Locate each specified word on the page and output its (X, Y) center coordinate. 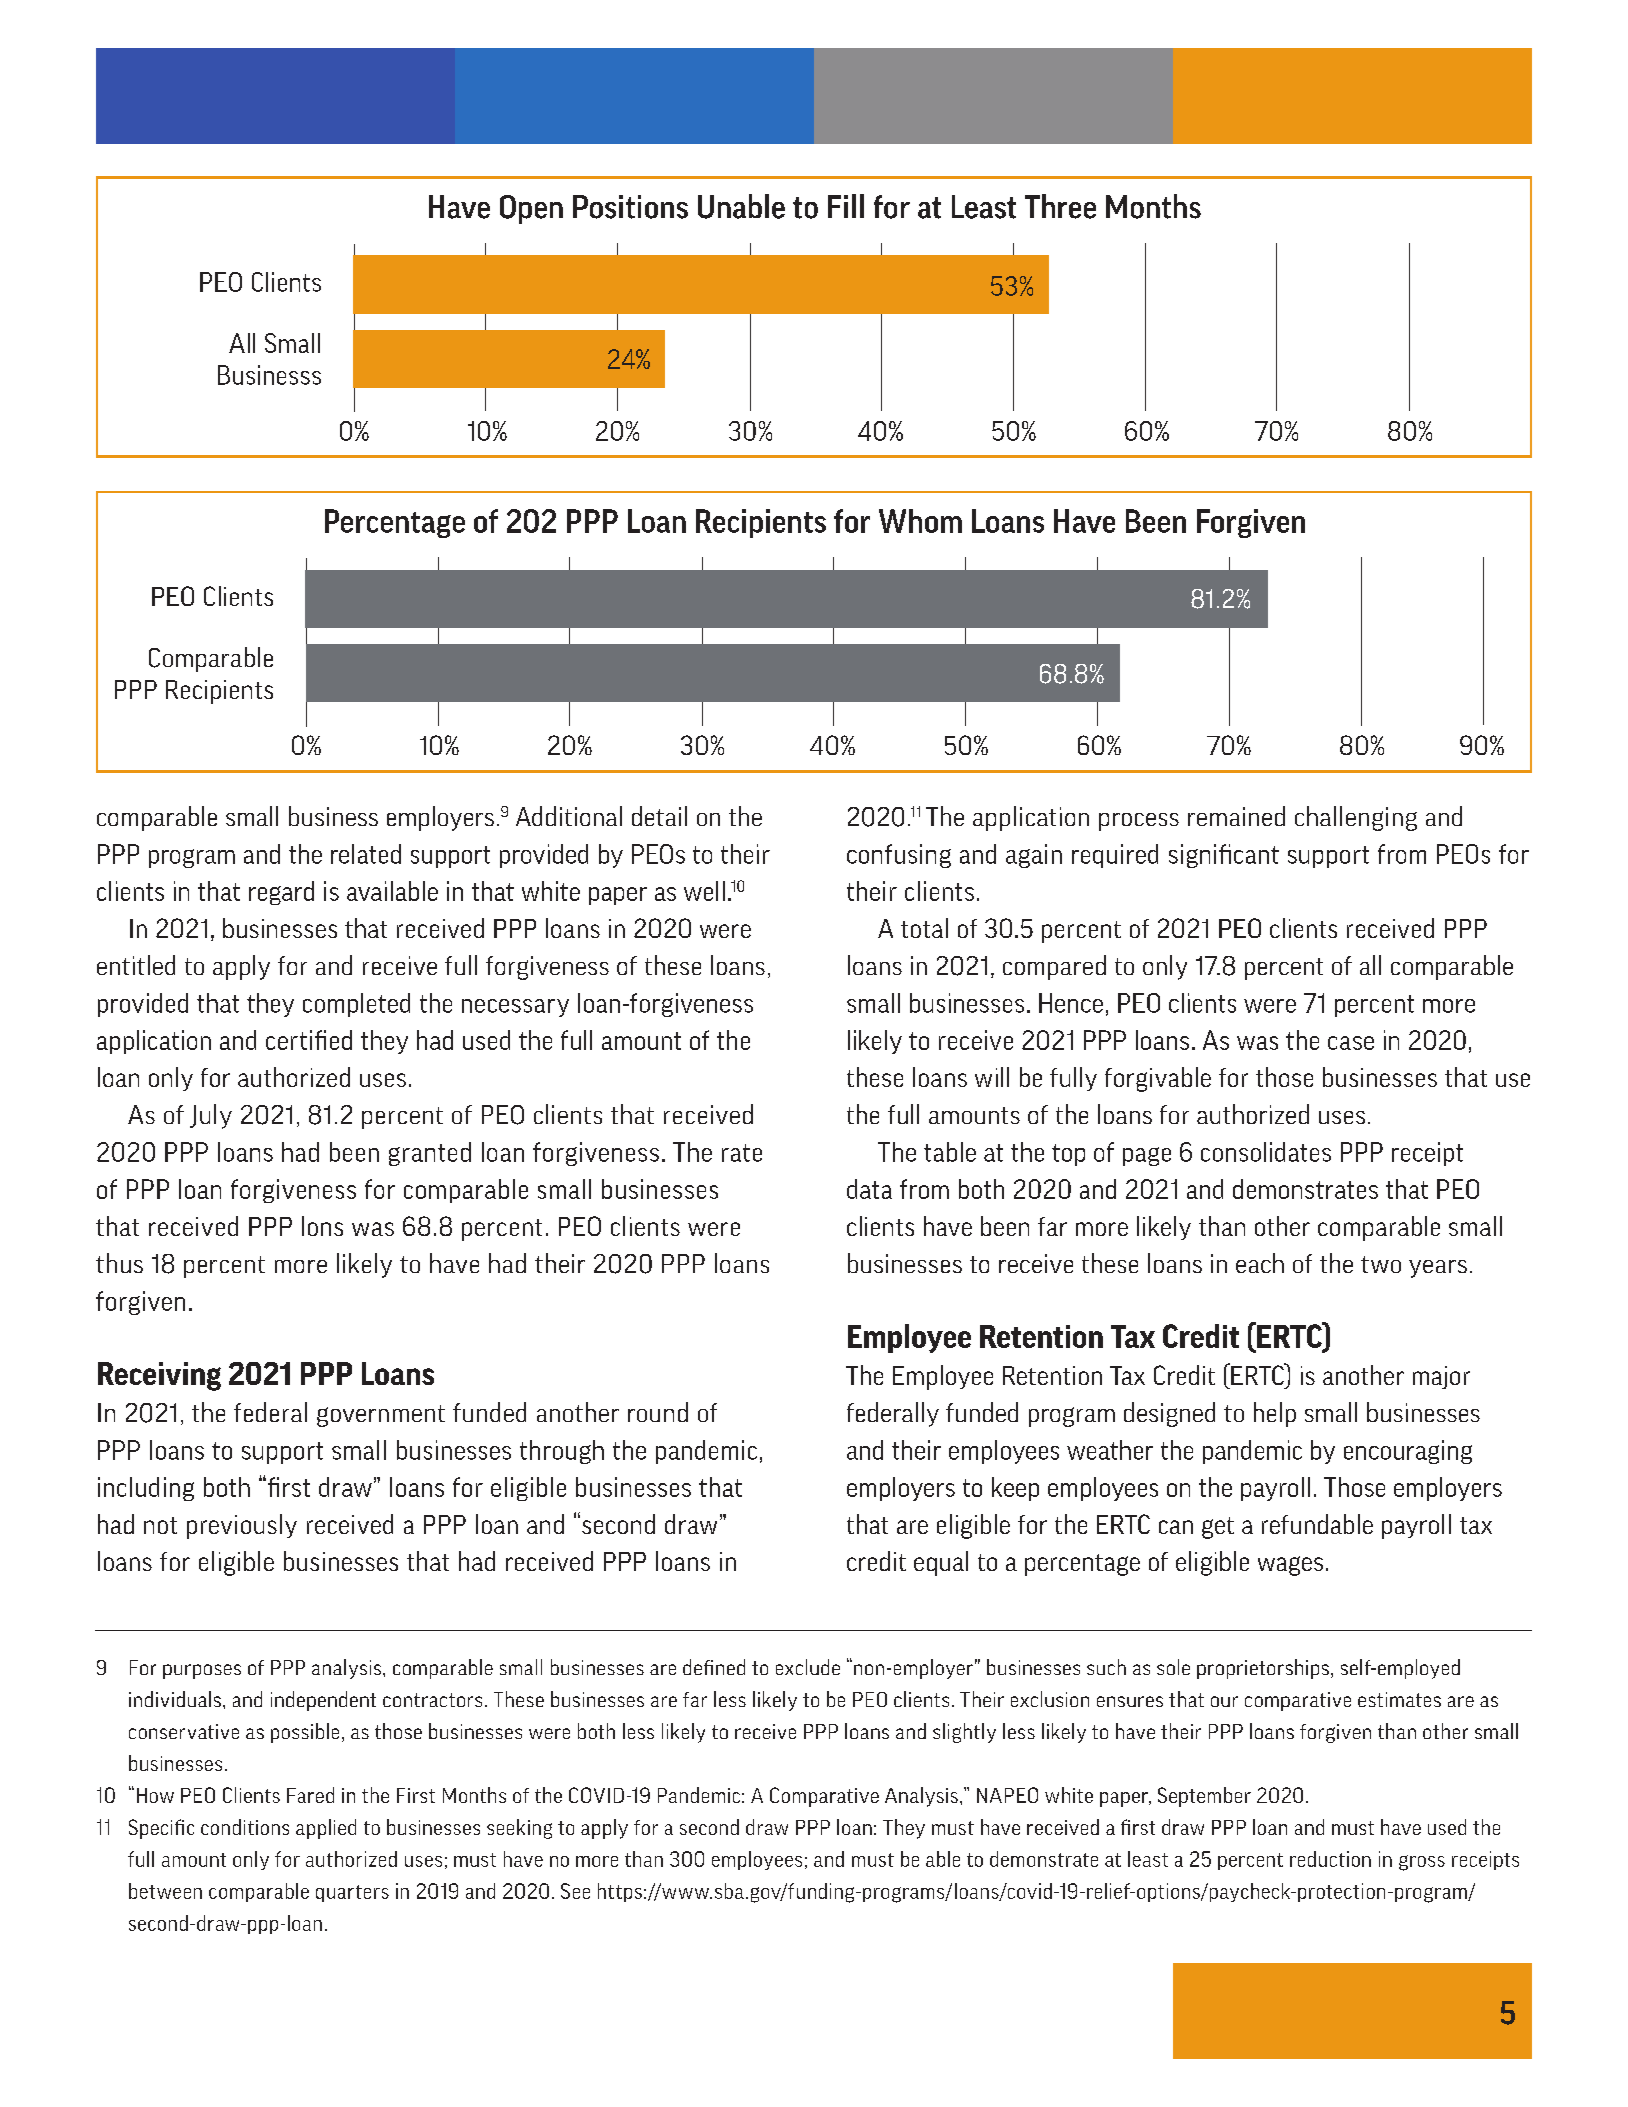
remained (1236, 816)
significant (1224, 856)
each (1260, 1263)
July (211, 1116)
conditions (245, 1827)
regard (281, 893)
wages (1290, 1566)
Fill (846, 206)
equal (941, 1563)
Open (531, 209)
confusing (899, 856)
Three (1060, 206)
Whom (920, 521)
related (366, 854)
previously (242, 1526)
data (869, 1189)
